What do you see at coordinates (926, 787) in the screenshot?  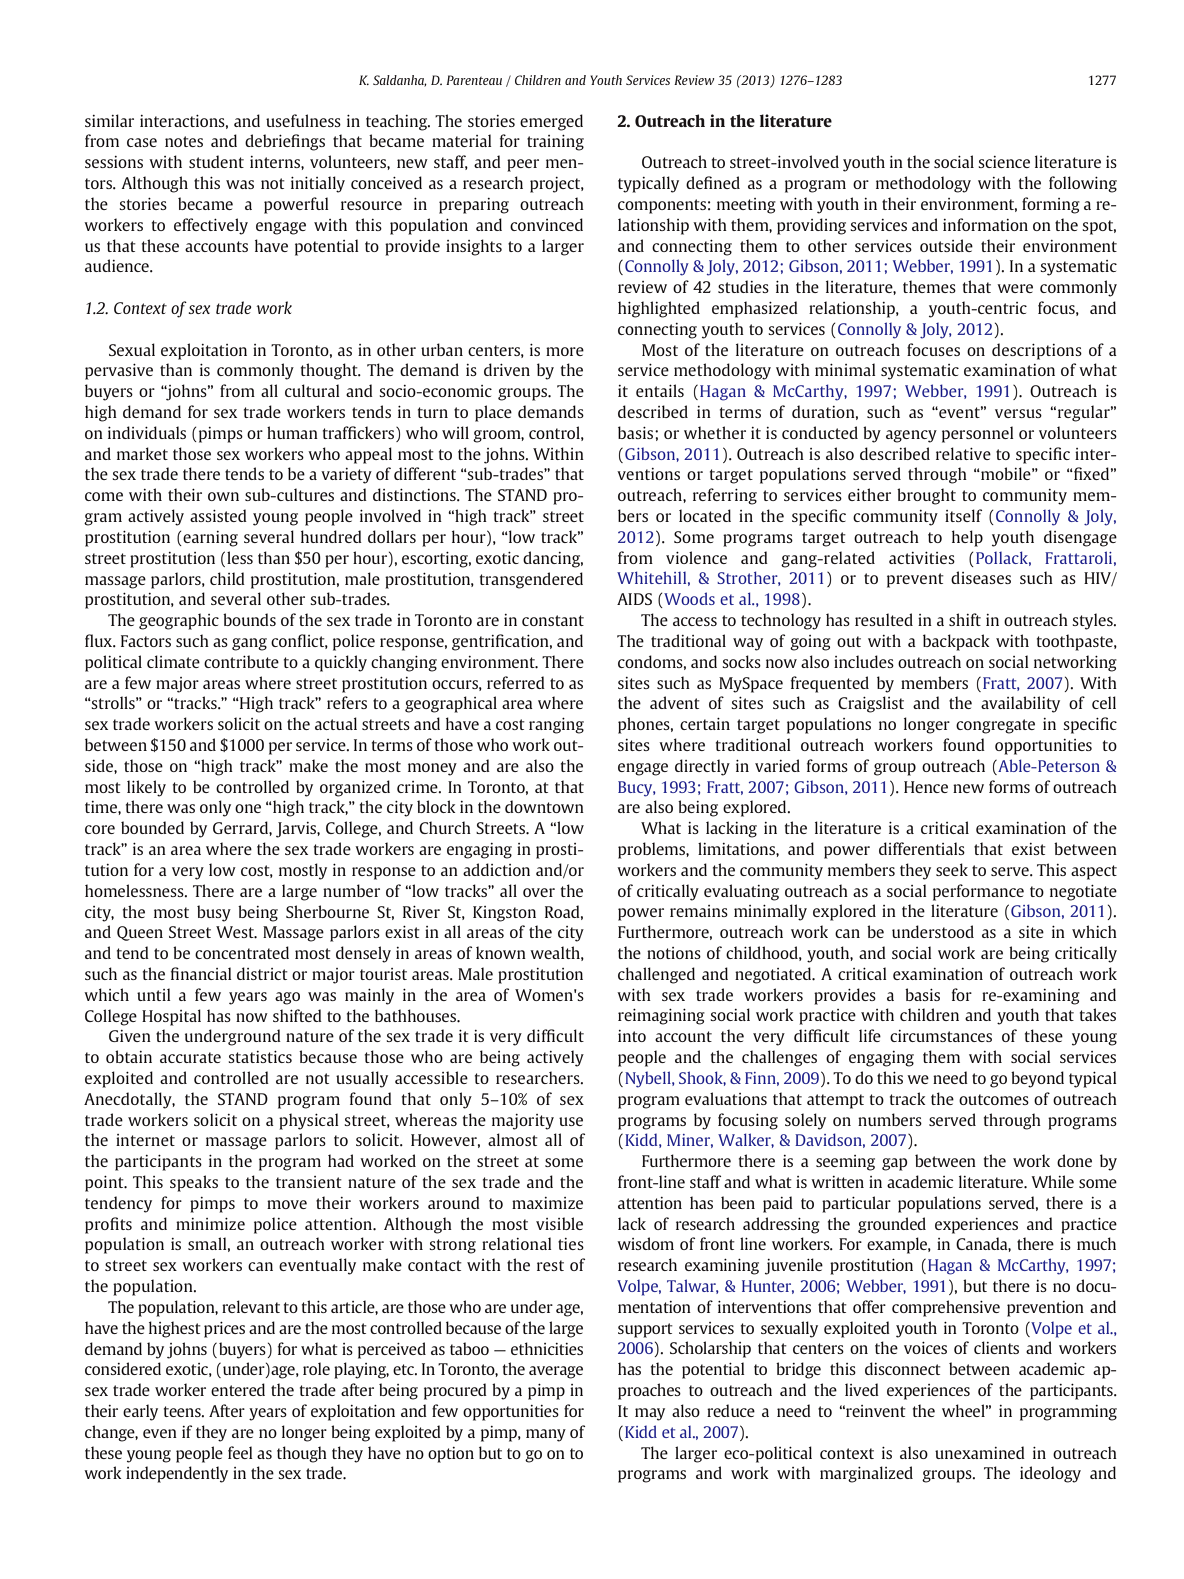 I see `Hence` at bounding box center [926, 787].
